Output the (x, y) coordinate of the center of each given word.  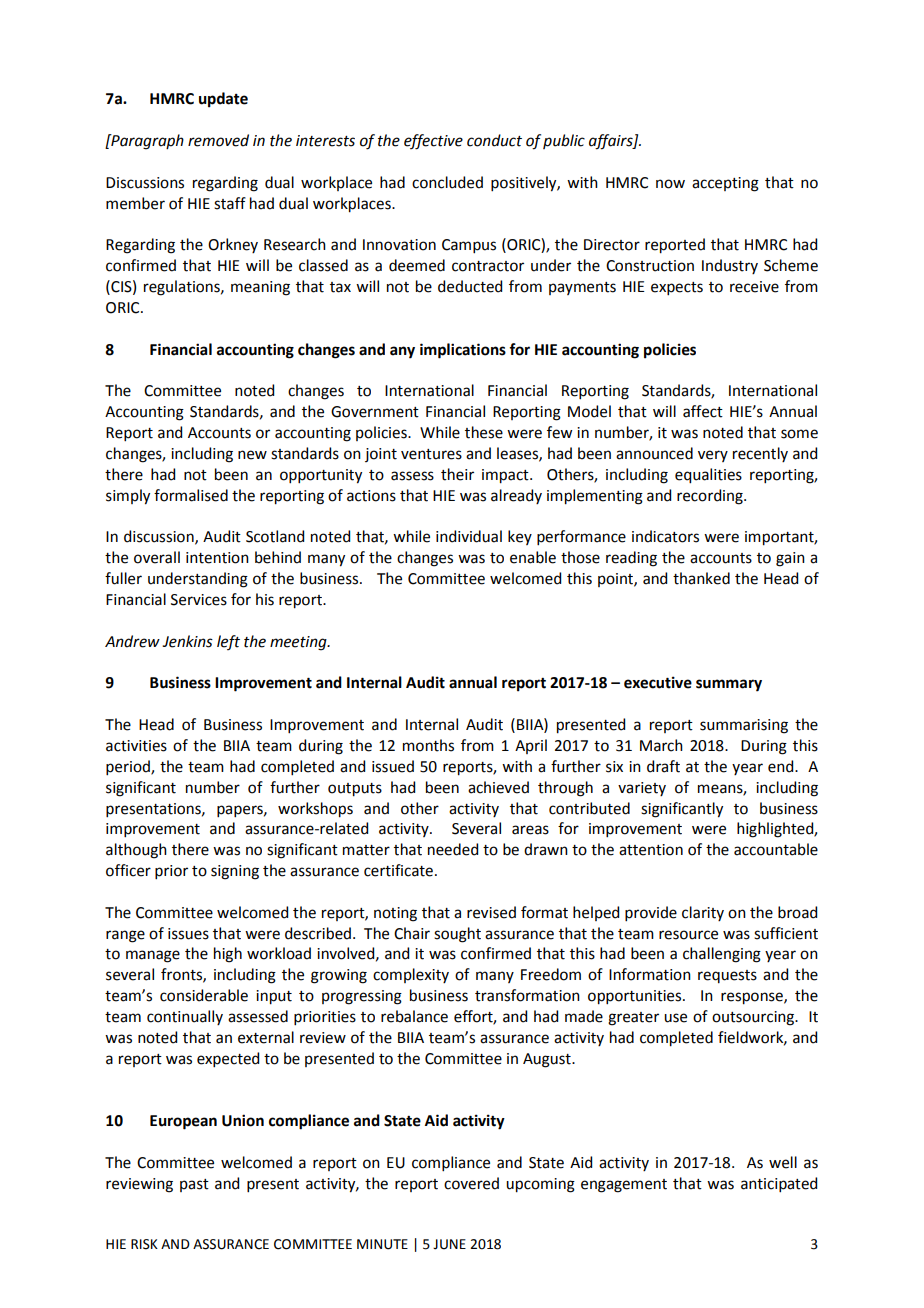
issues (188, 934)
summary (729, 685)
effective (433, 142)
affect (703, 411)
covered (471, 1183)
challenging (722, 955)
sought (457, 935)
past (194, 1185)
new (252, 455)
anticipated (779, 1184)
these (484, 432)
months (428, 745)
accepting (725, 184)
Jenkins (187, 641)
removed (218, 140)
